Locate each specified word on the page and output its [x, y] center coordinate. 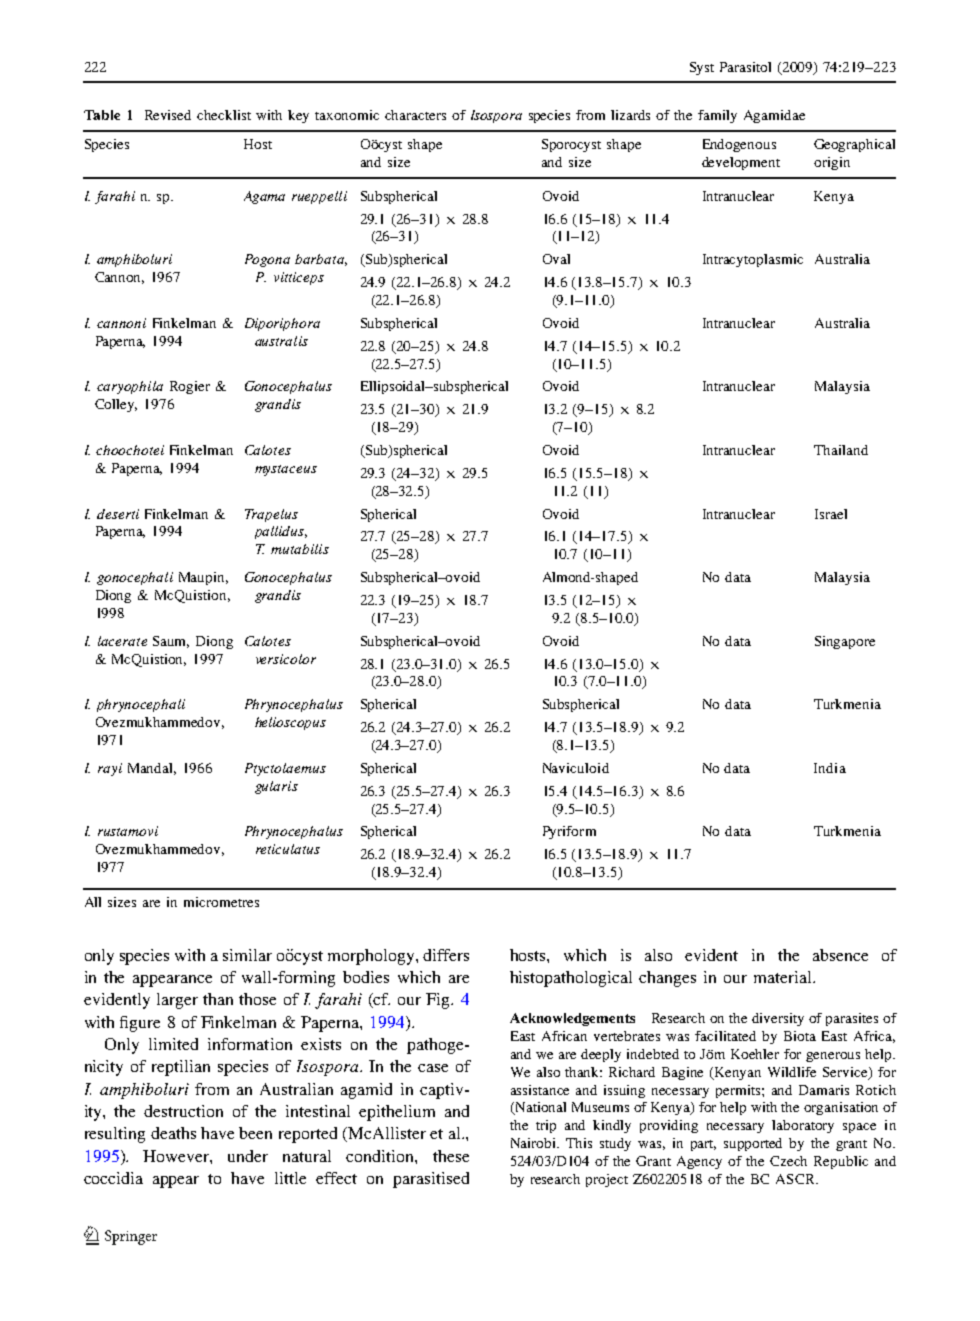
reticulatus [288, 849]
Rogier [190, 387]
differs [446, 955]
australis [281, 341]
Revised [168, 115]
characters [415, 115]
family [717, 116]
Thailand [841, 450]
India [830, 768]
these [451, 1156]
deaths [173, 1133]
